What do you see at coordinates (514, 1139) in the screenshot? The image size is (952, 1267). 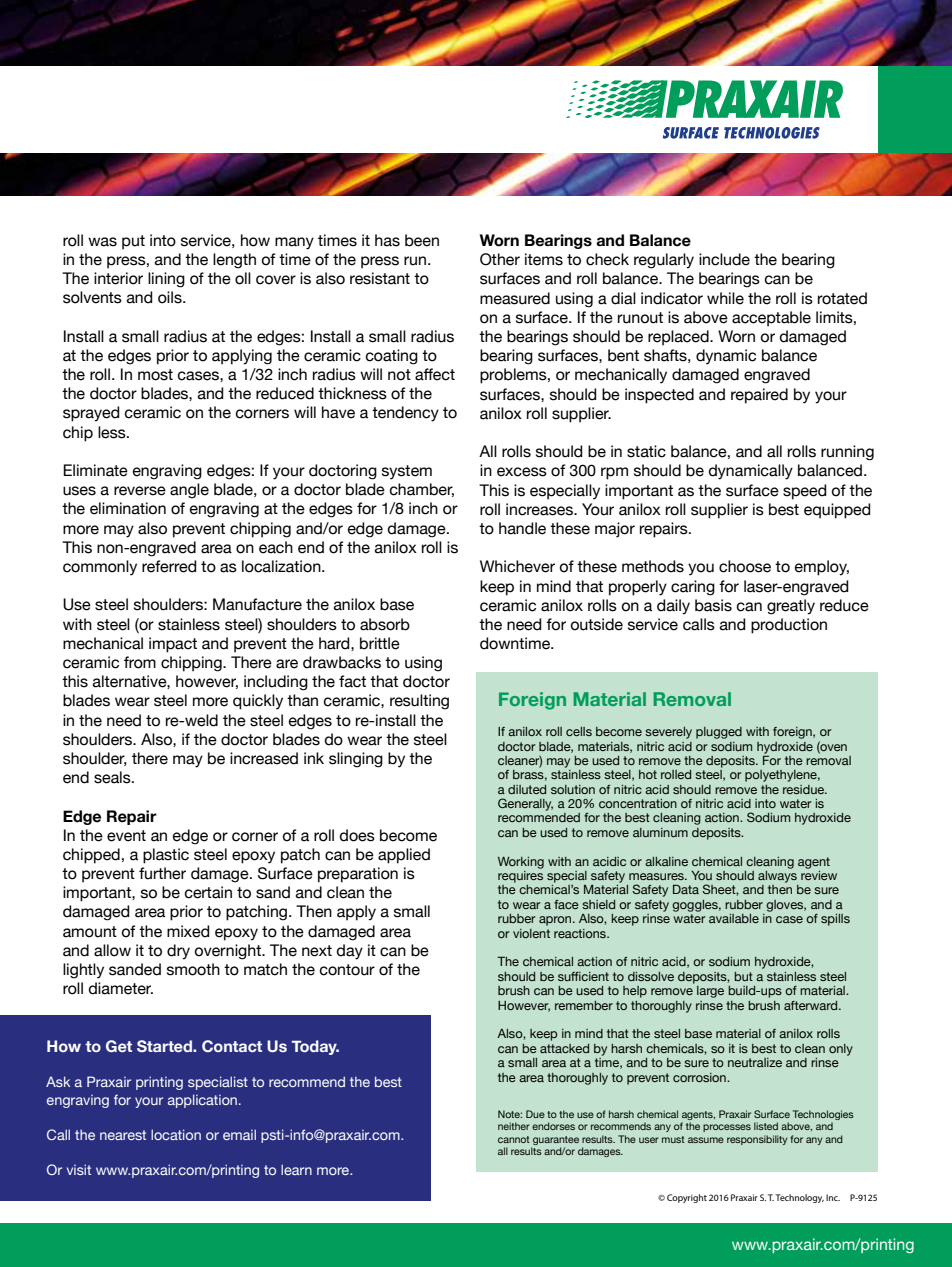 I see `cannot` at bounding box center [514, 1139].
